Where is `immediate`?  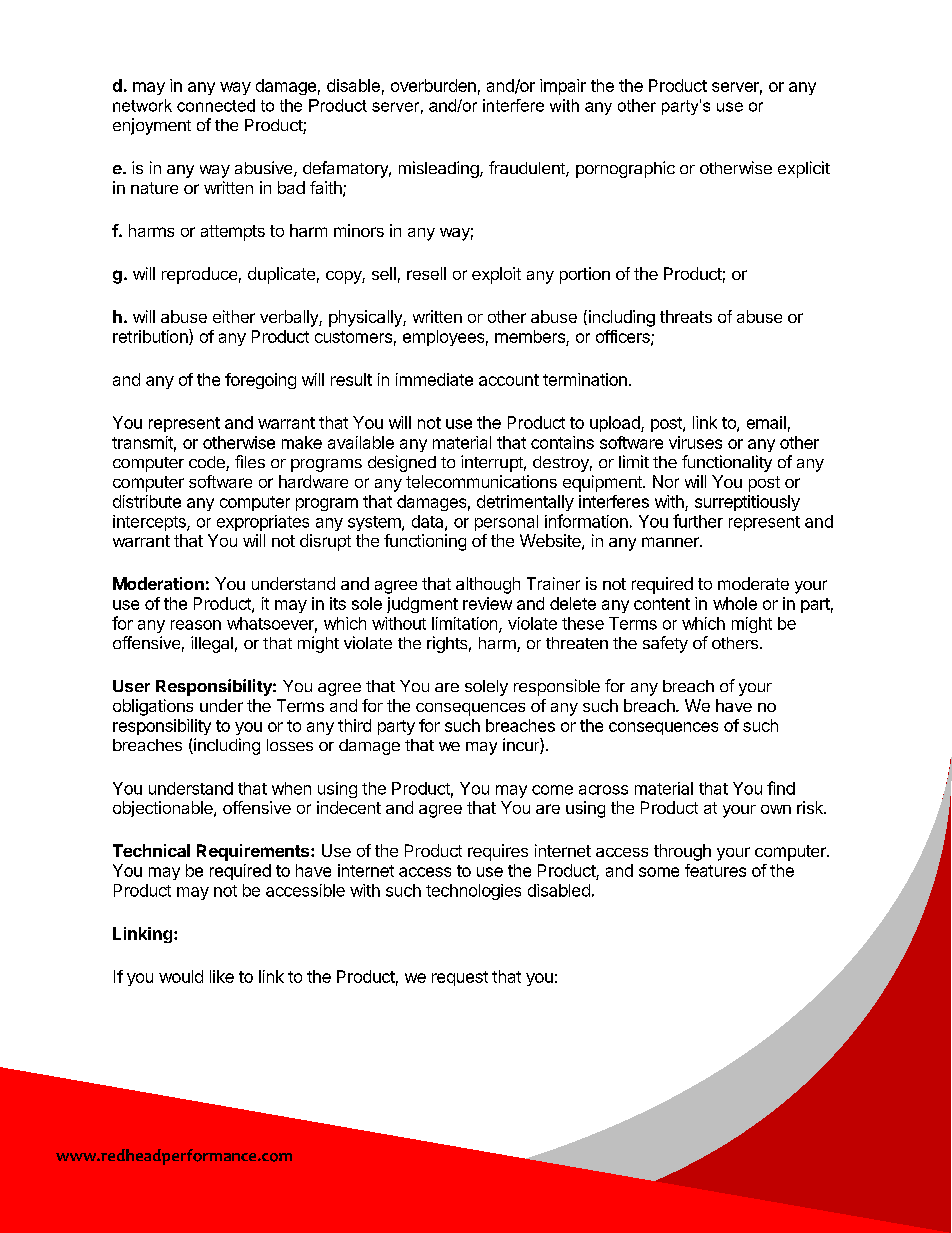
immediate is located at coordinates (434, 379).
